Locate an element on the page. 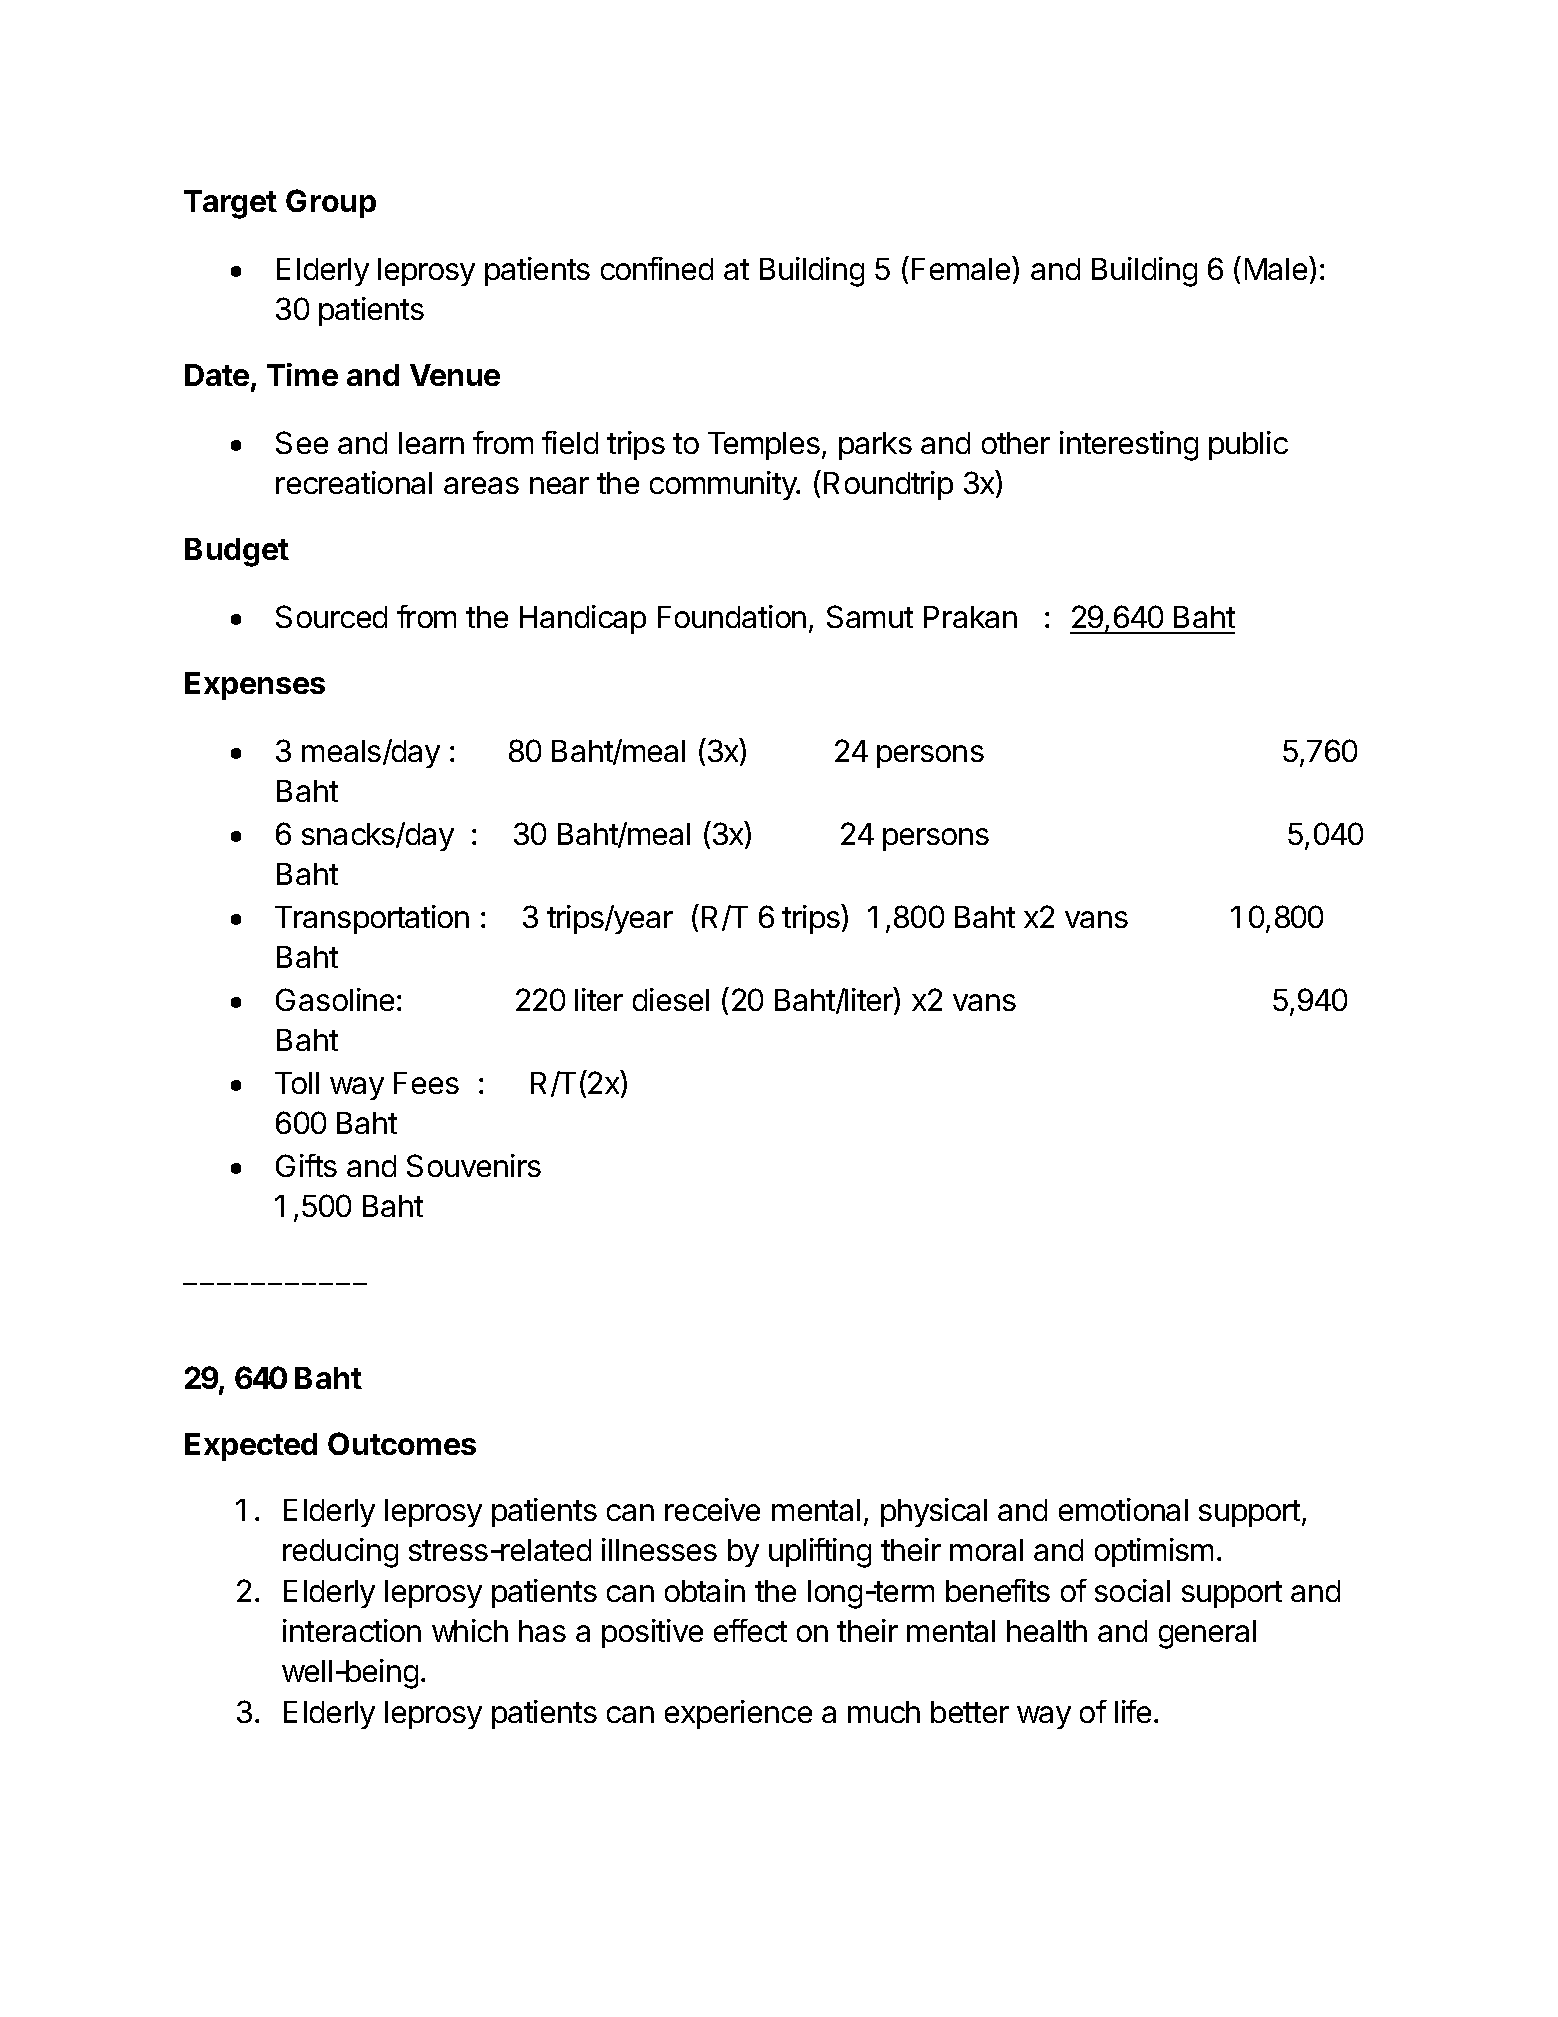  Expenses is located at coordinates (255, 686).
